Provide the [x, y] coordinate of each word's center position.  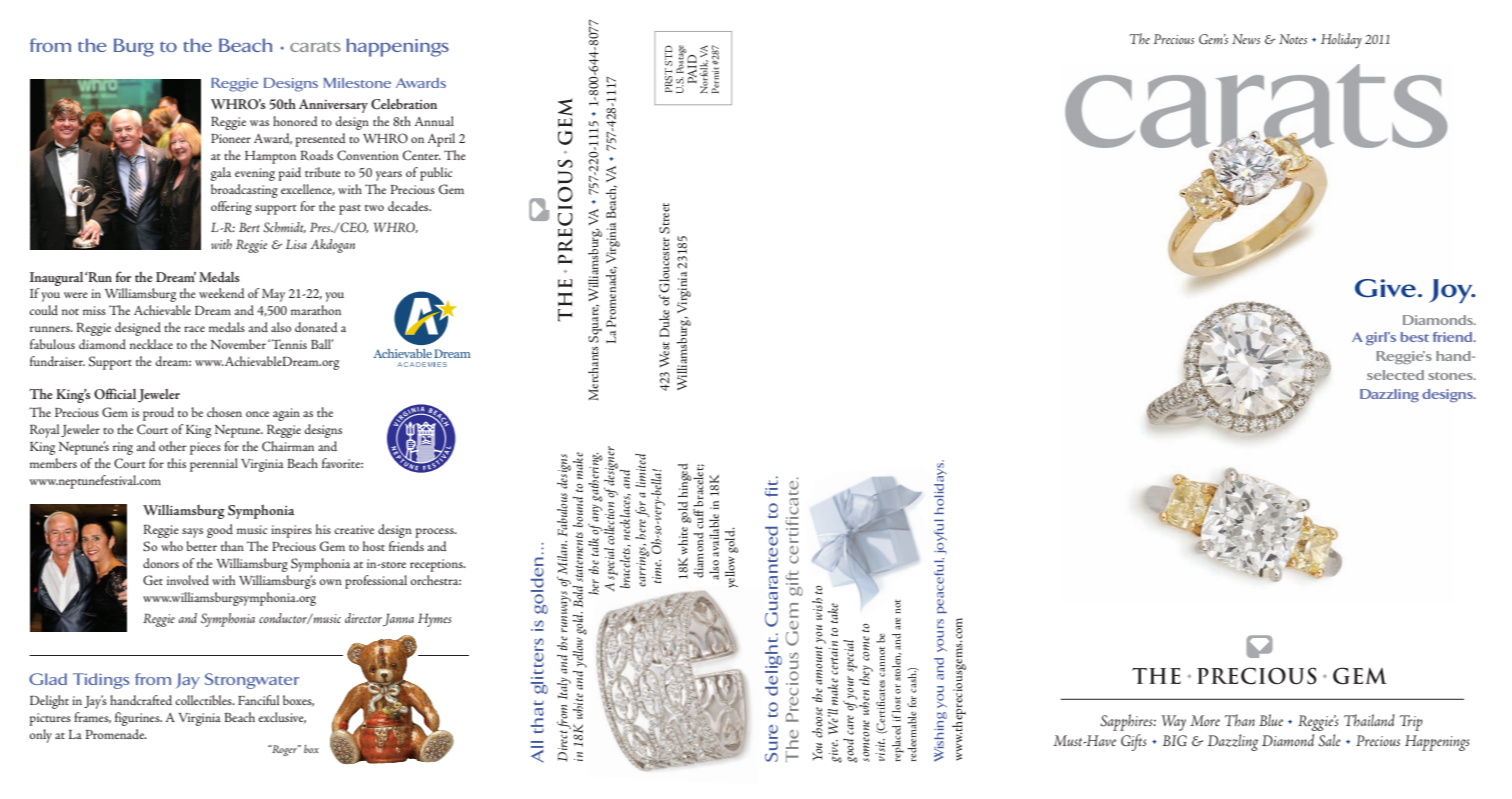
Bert [249, 227]
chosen [224, 412]
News [1246, 39]
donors [161, 563]
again [286, 414]
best [1414, 337]
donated [316, 327]
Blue [1271, 720]
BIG [1175, 740]
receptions [437, 565]
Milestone [357, 83]
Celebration [404, 104]
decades [409, 206]
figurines [138, 719]
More [1205, 720]
